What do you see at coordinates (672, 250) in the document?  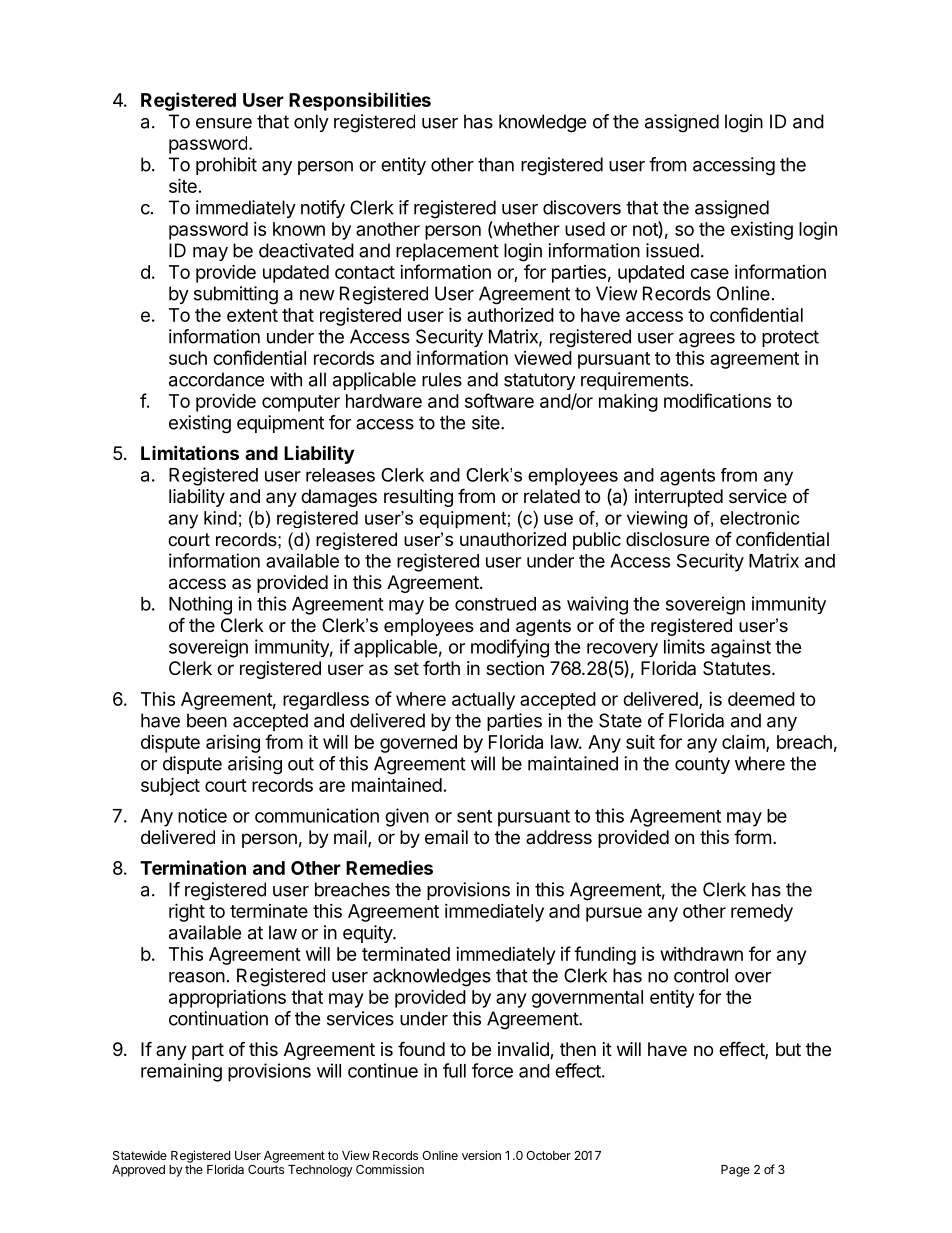 I see `issued` at bounding box center [672, 250].
